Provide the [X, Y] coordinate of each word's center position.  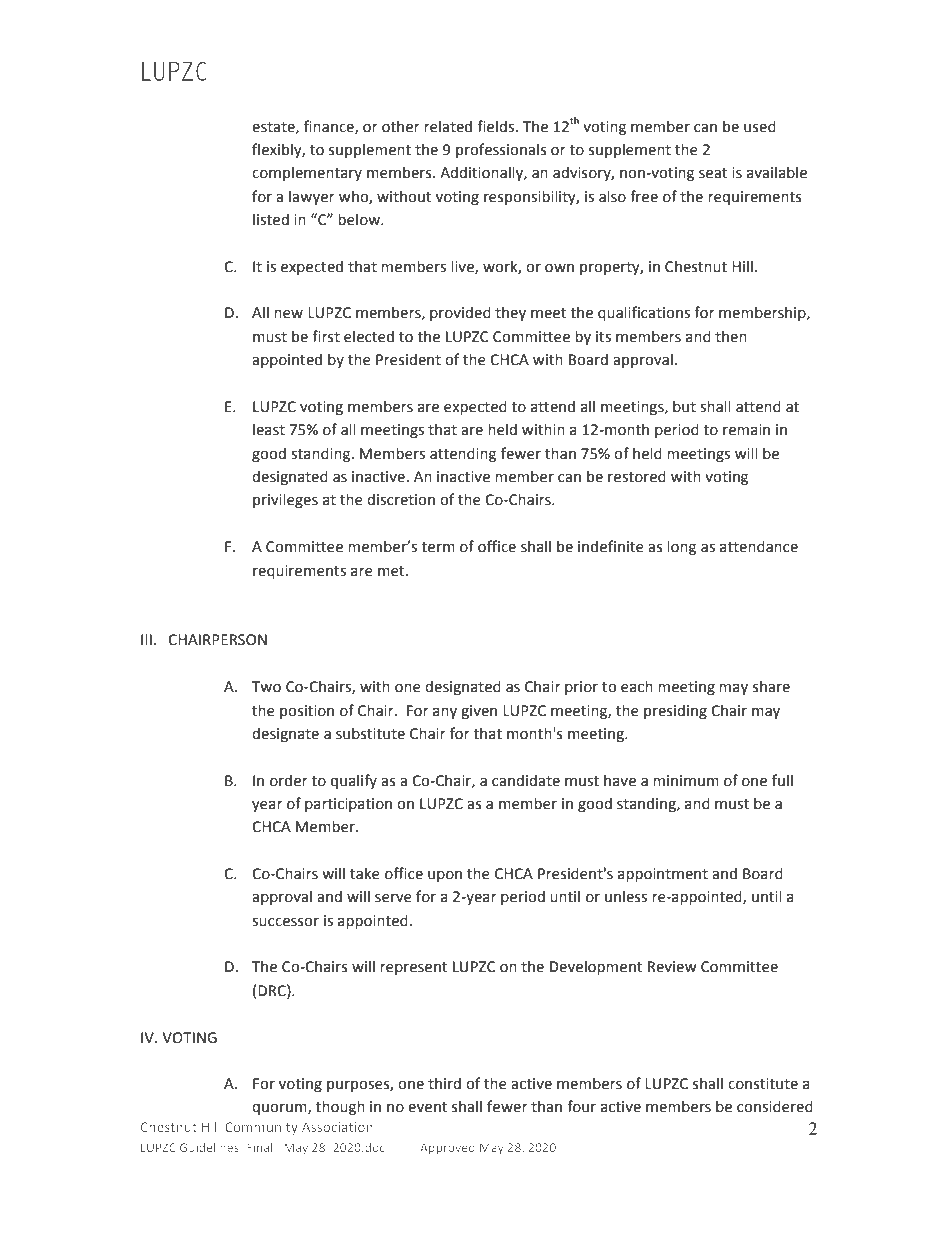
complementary [307, 173]
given [479, 712]
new [288, 314]
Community [261, 1128]
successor [285, 922]
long [681, 547]
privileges [285, 500]
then [731, 336]
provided [460, 313]
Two [266, 687]
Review [672, 967]
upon [445, 876]
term [438, 547]
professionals [501, 150]
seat [713, 173]
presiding [675, 711]
